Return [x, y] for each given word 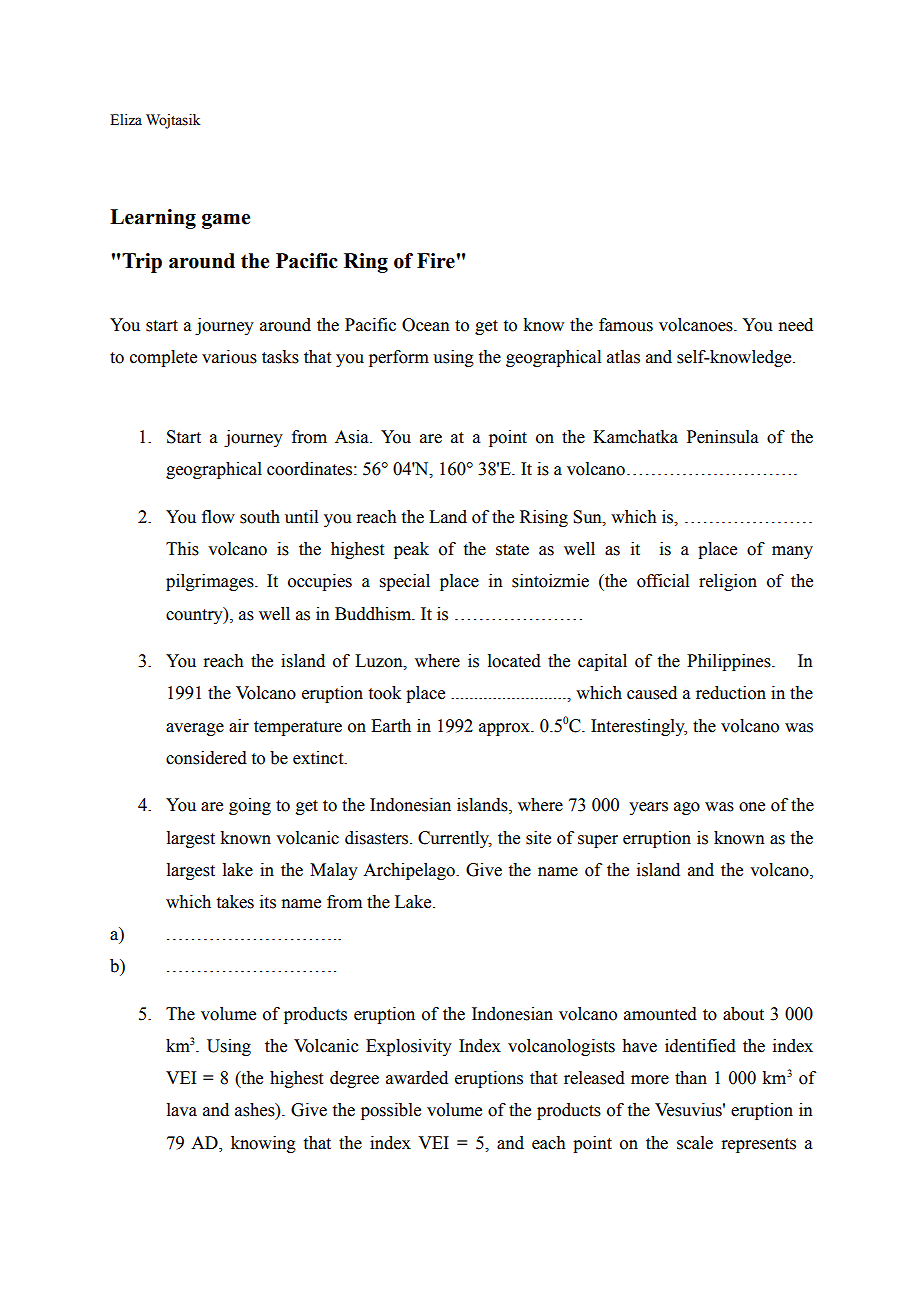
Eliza [126, 119]
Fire [437, 261]
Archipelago [410, 871]
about [743, 1014]
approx [505, 729]
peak [411, 550]
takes [235, 902]
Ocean [426, 325]
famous [626, 325]
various [229, 357]
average [195, 729]
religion [728, 582]
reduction [731, 693]
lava [182, 1110]
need [795, 325]
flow [218, 517]
